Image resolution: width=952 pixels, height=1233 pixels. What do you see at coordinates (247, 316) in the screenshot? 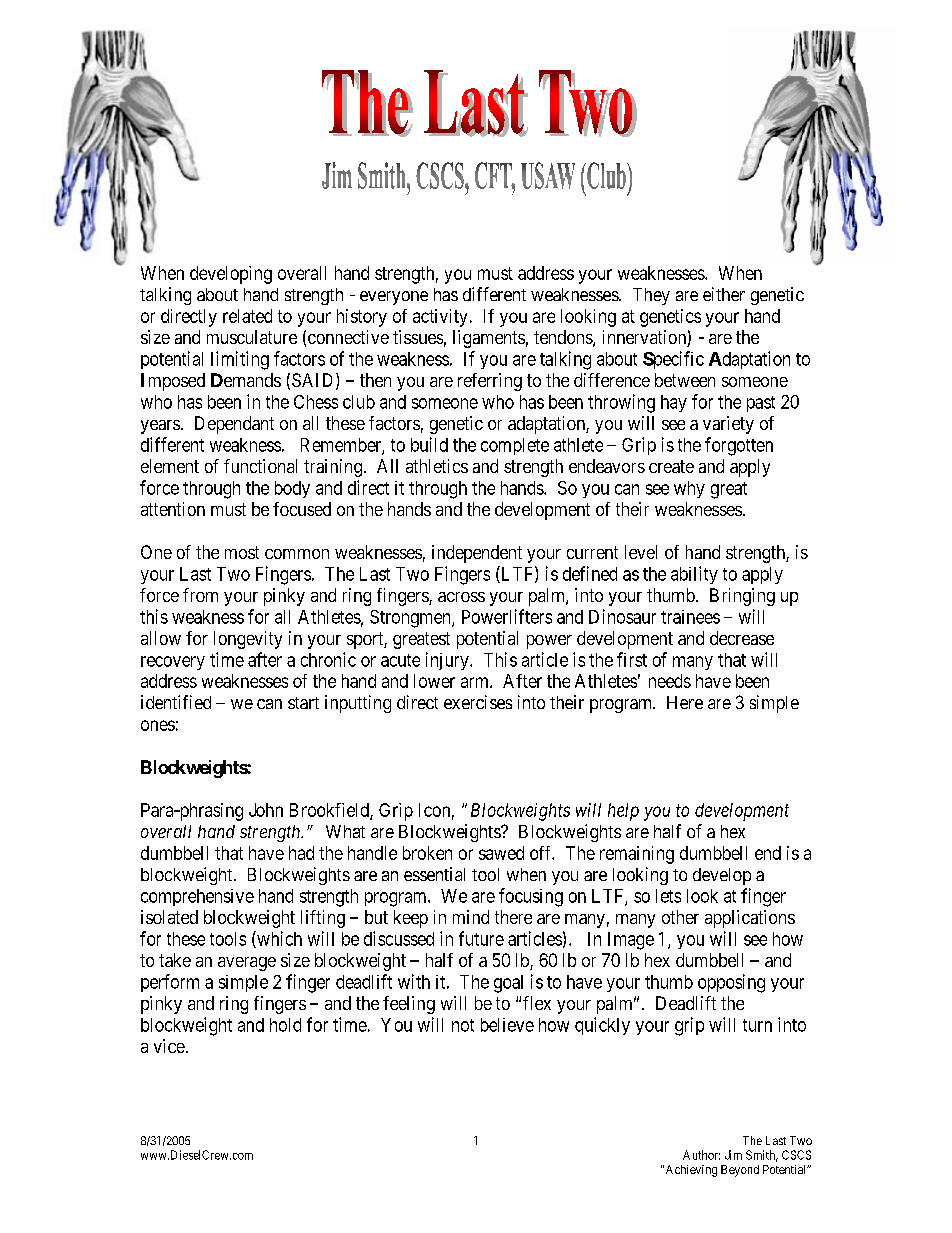
I see `related` at bounding box center [247, 316].
